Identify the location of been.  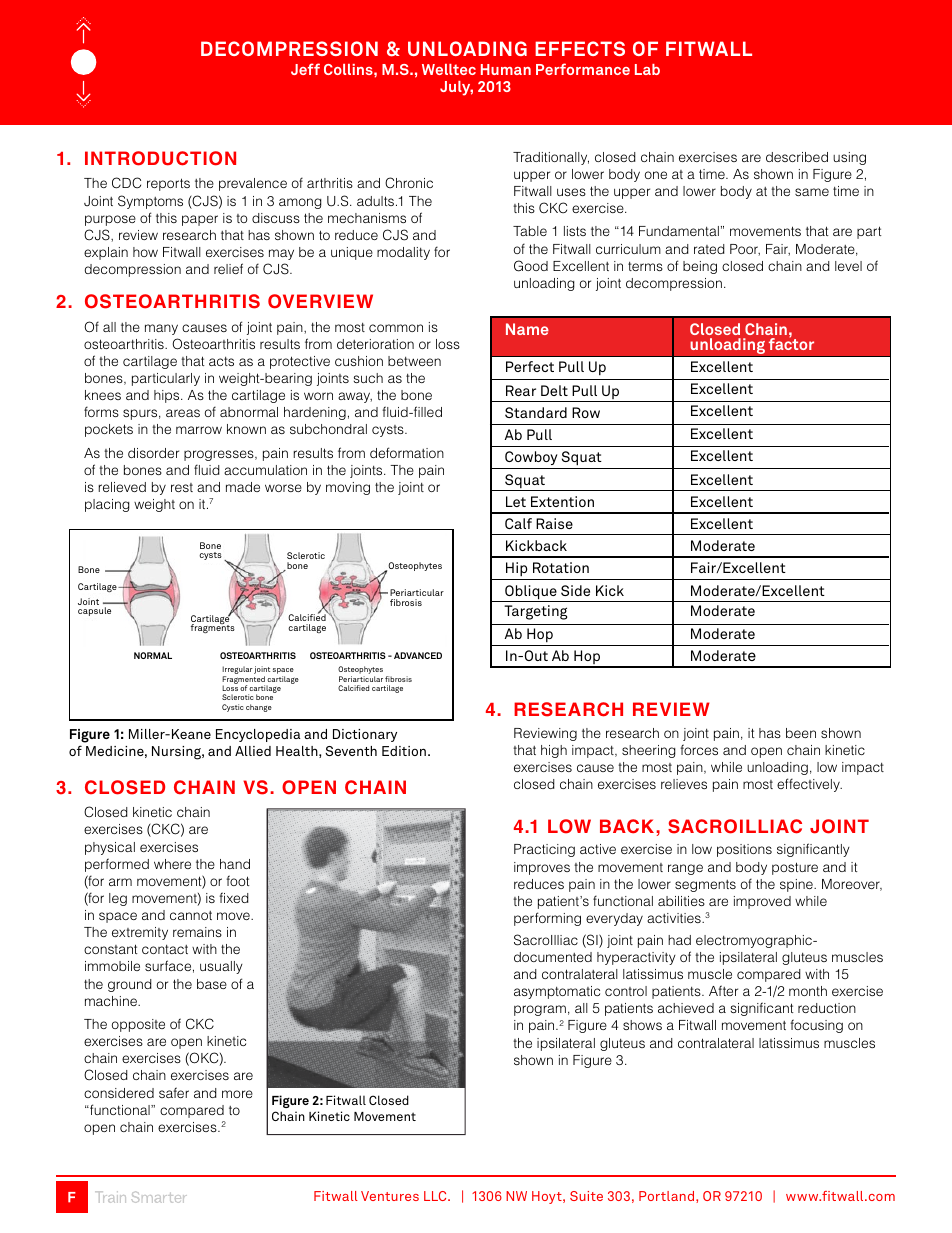
(801, 733).
